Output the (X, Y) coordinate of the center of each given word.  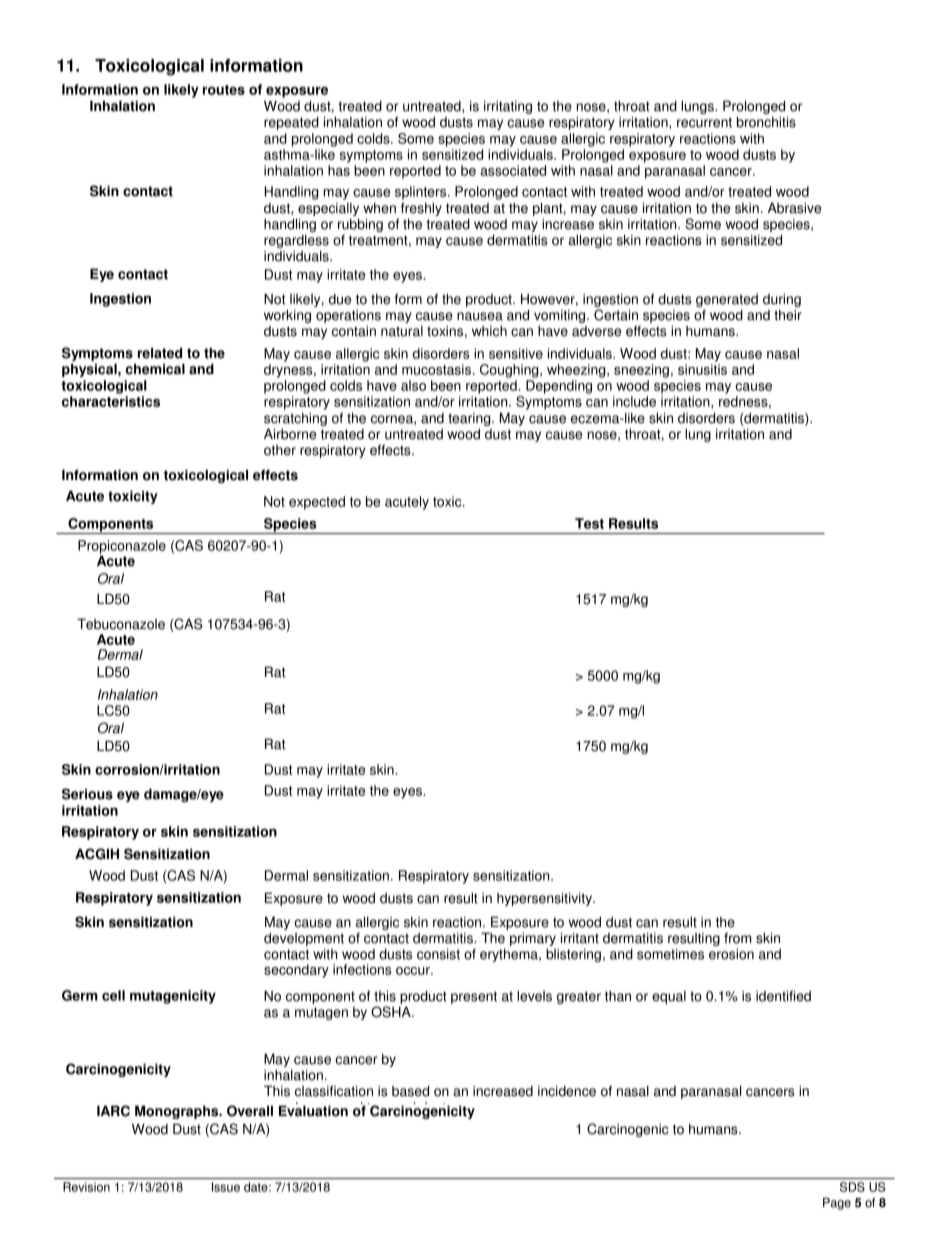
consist (438, 954)
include (634, 401)
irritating (508, 107)
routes (224, 90)
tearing (470, 419)
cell (113, 995)
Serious (87, 794)
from (737, 938)
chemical (155, 369)
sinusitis (702, 369)
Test (589, 523)
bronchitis (766, 122)
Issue (226, 1187)
